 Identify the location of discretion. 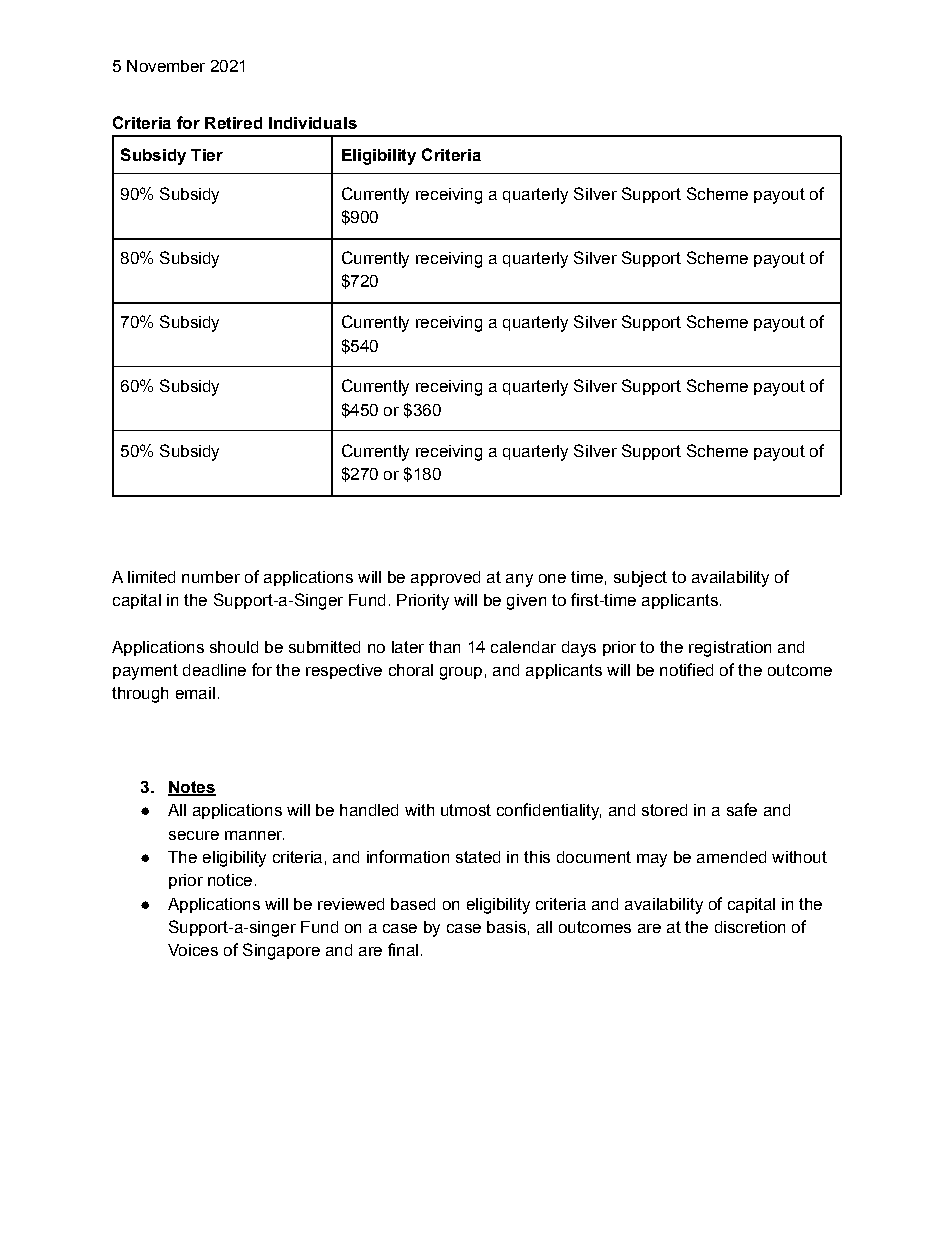
(750, 927).
